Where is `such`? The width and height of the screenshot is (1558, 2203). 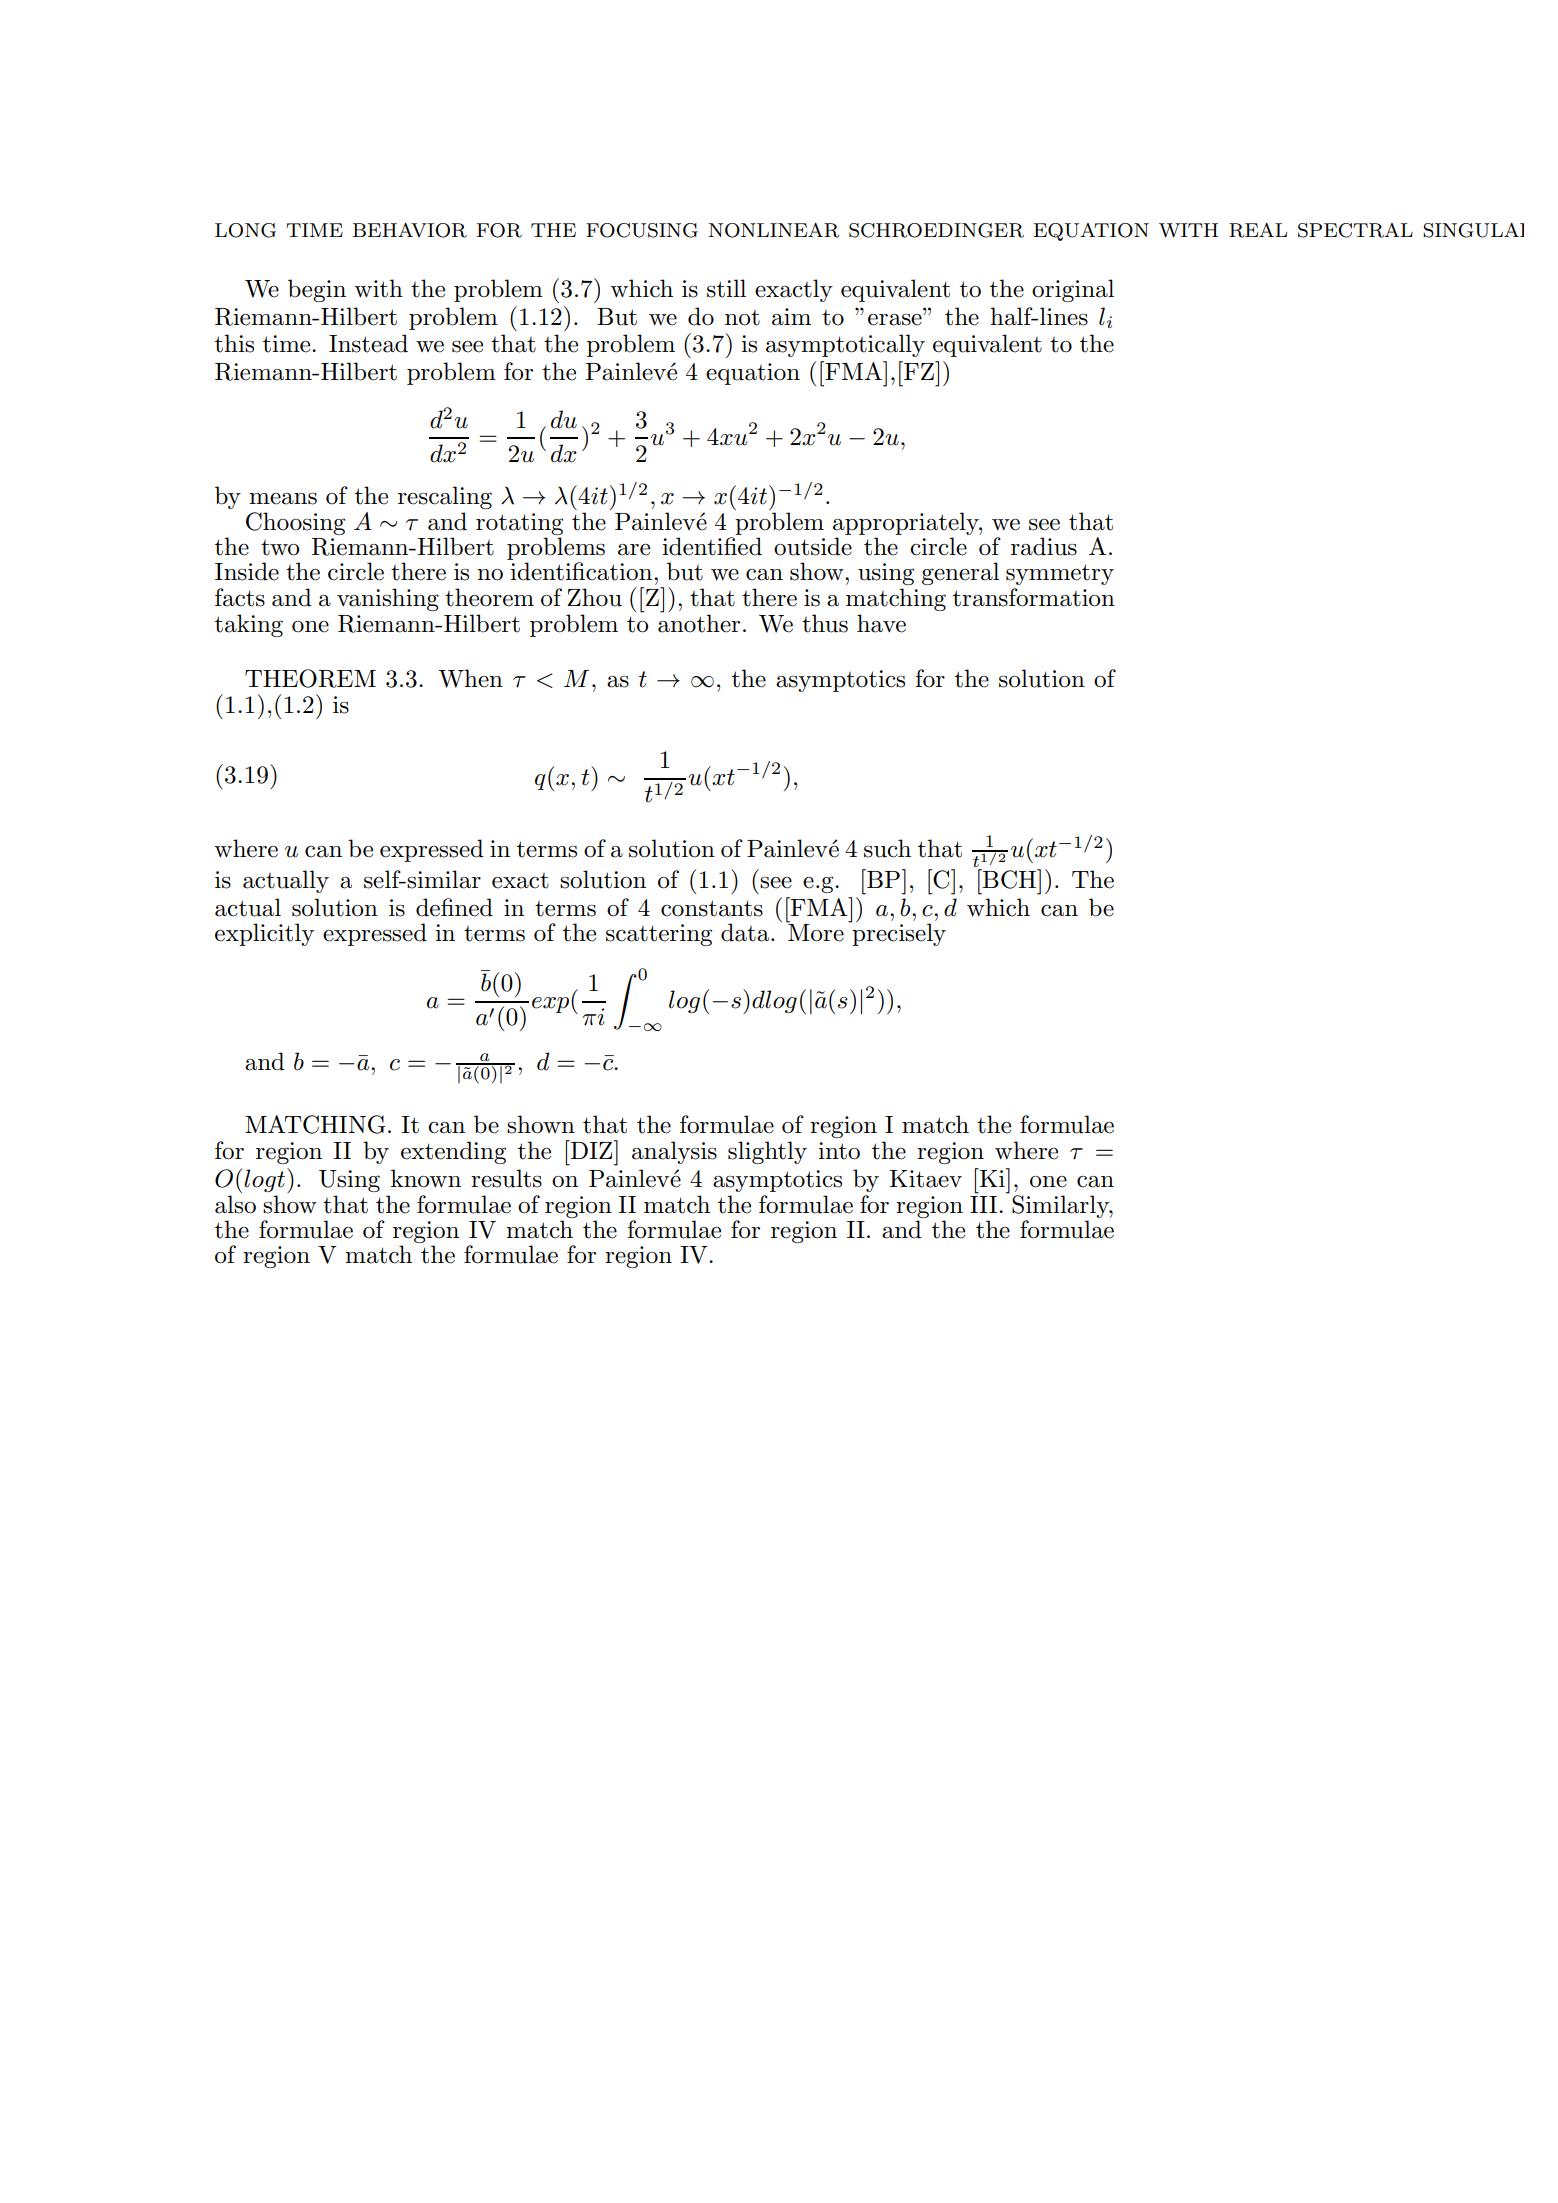 such is located at coordinates (887, 848).
